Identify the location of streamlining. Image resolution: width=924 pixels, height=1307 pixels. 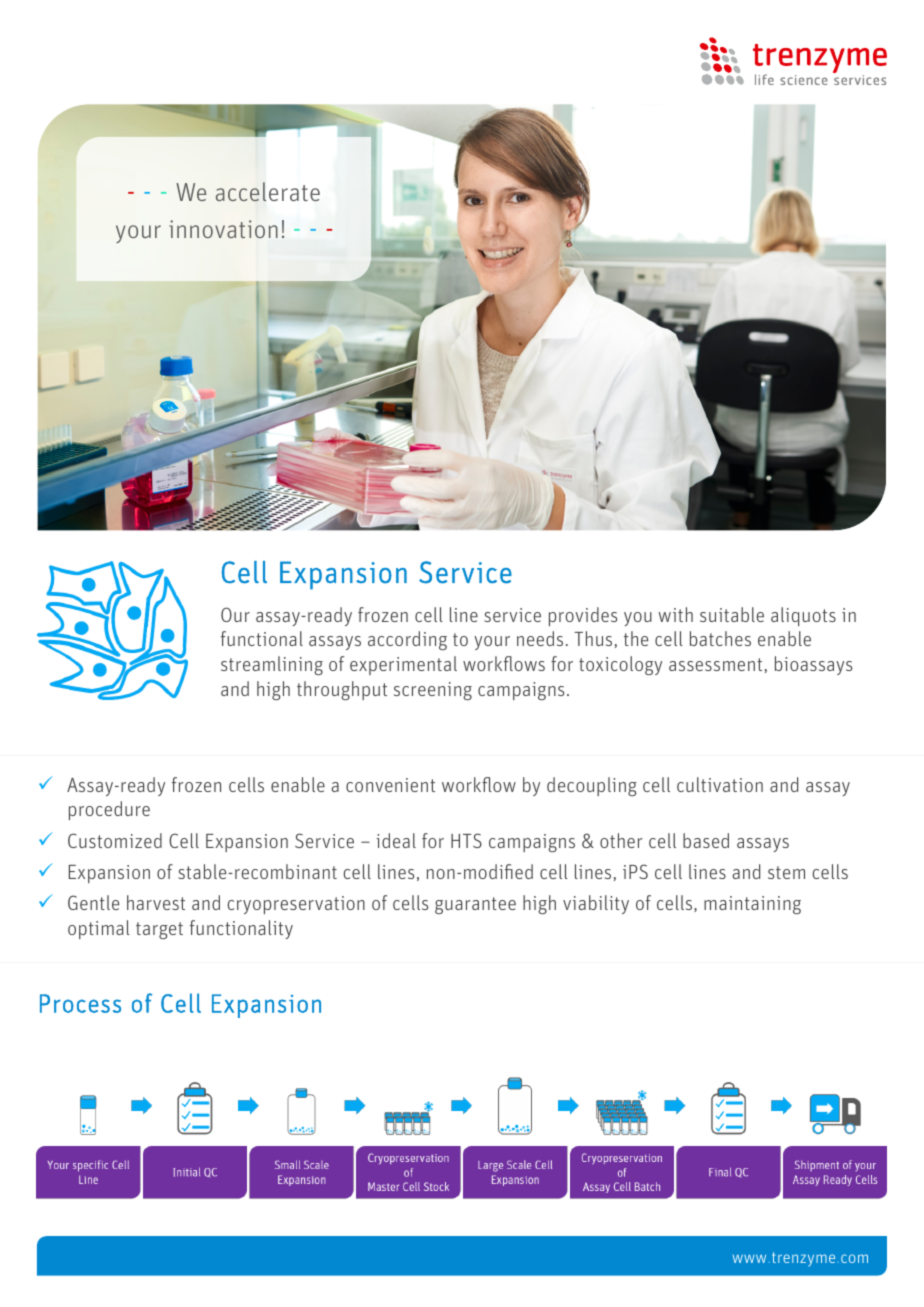
(272, 665).
